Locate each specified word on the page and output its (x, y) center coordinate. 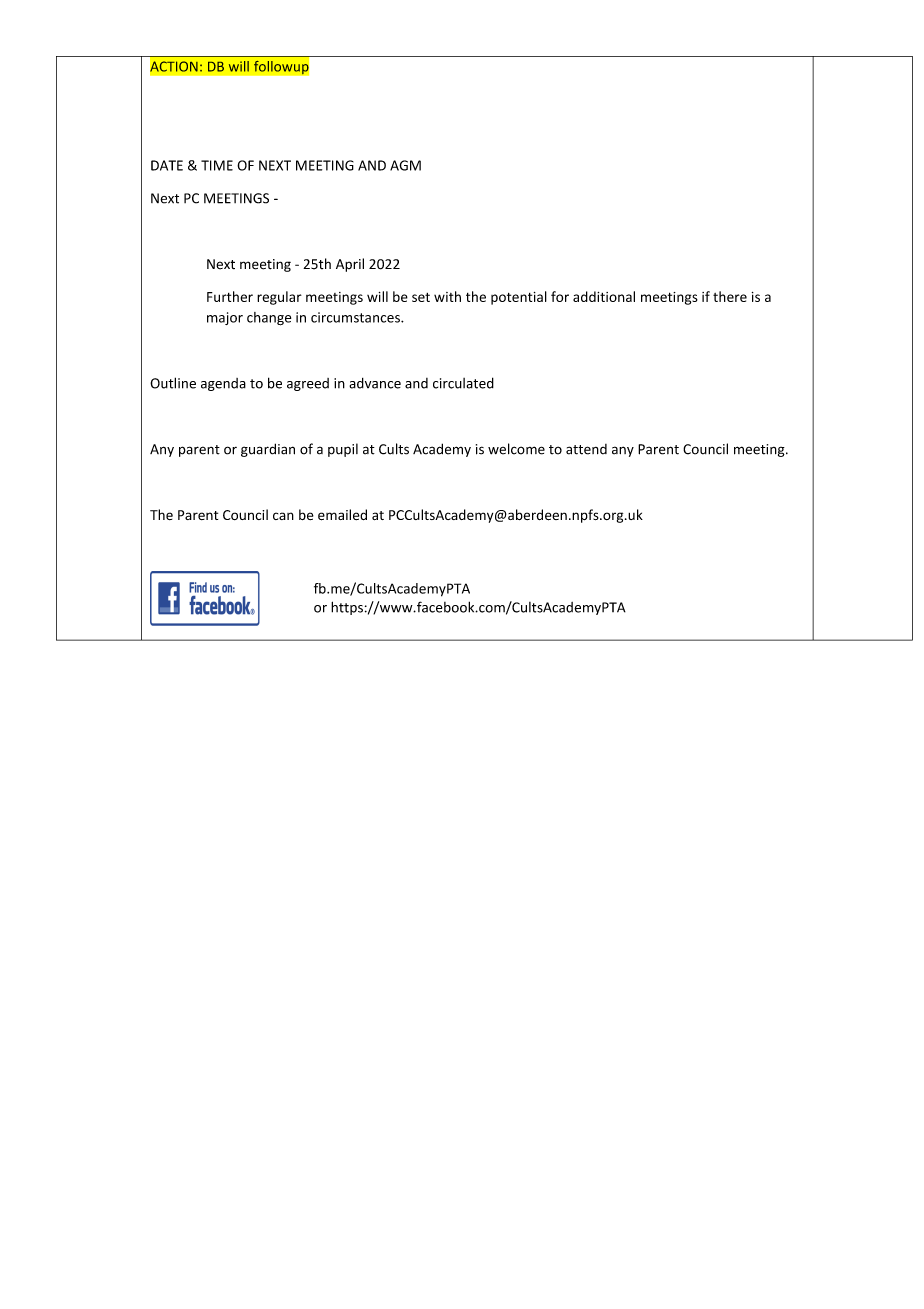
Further (230, 296)
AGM (405, 165)
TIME (217, 165)
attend (586, 449)
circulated (463, 383)
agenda (223, 384)
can (283, 516)
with (447, 296)
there (730, 296)
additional (604, 296)
